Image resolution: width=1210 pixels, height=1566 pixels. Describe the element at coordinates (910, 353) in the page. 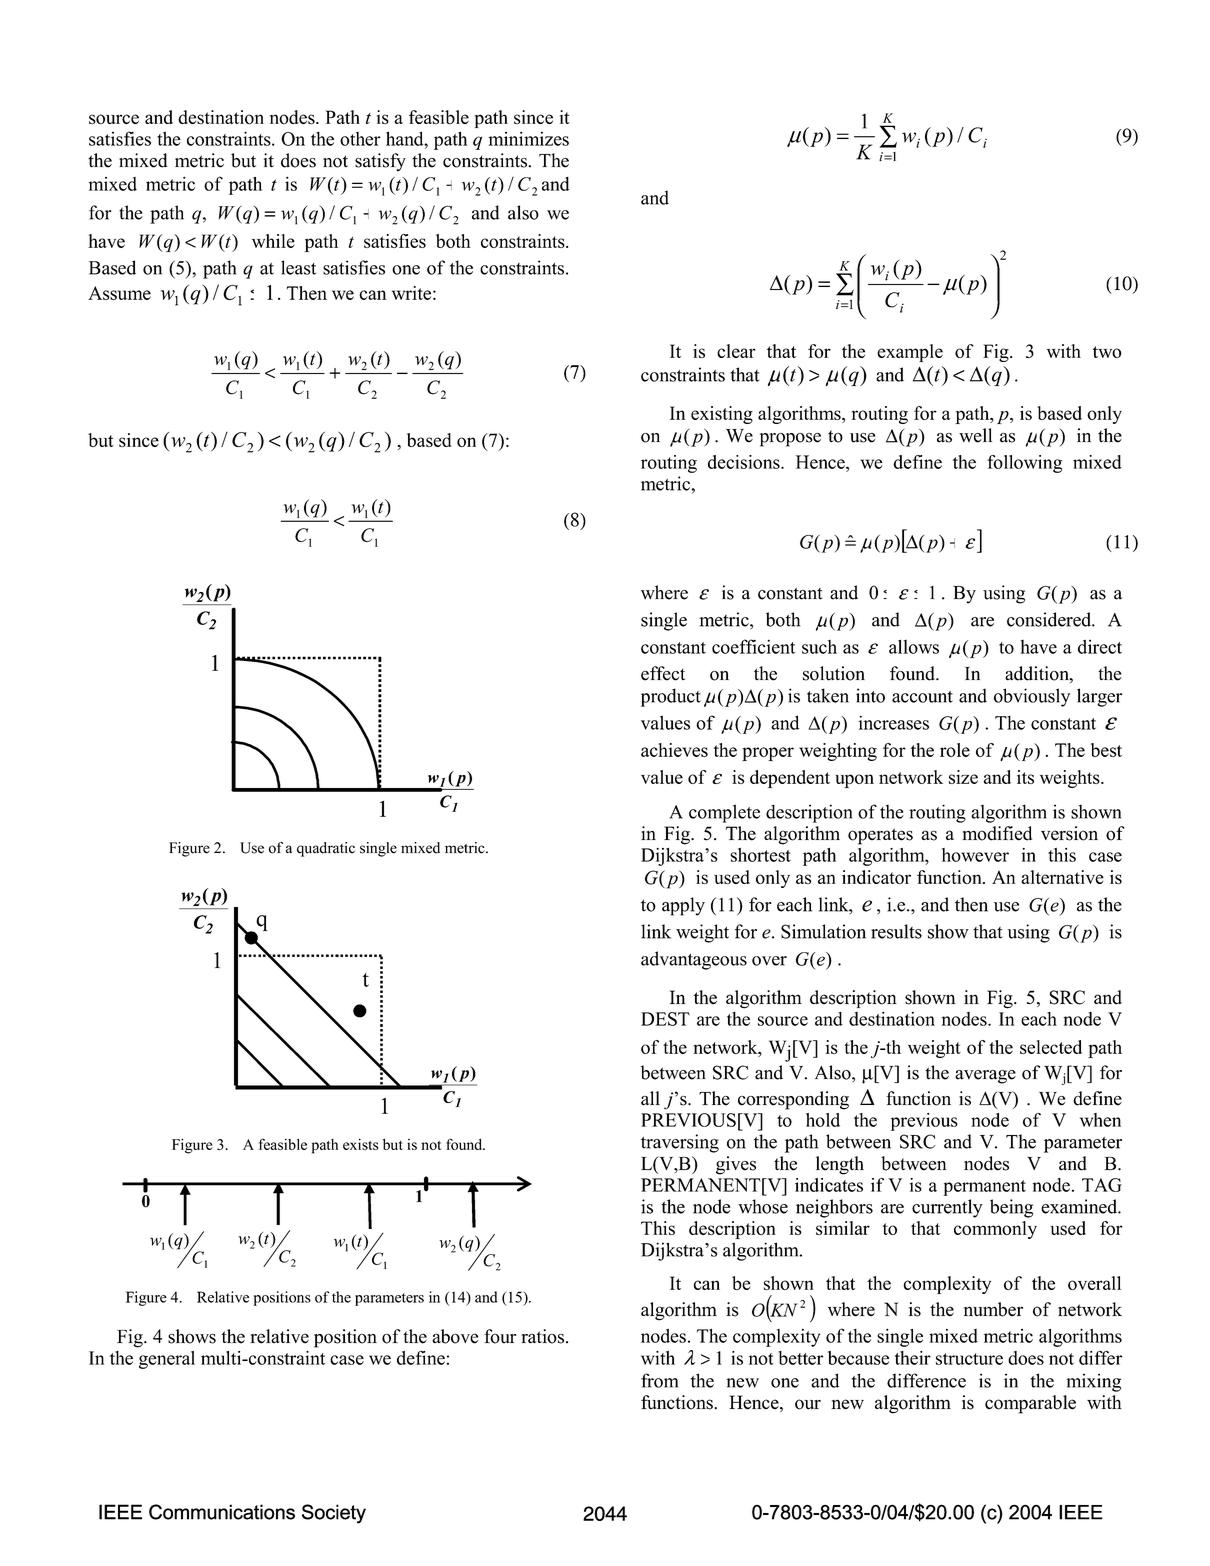

I see `example` at that location.
